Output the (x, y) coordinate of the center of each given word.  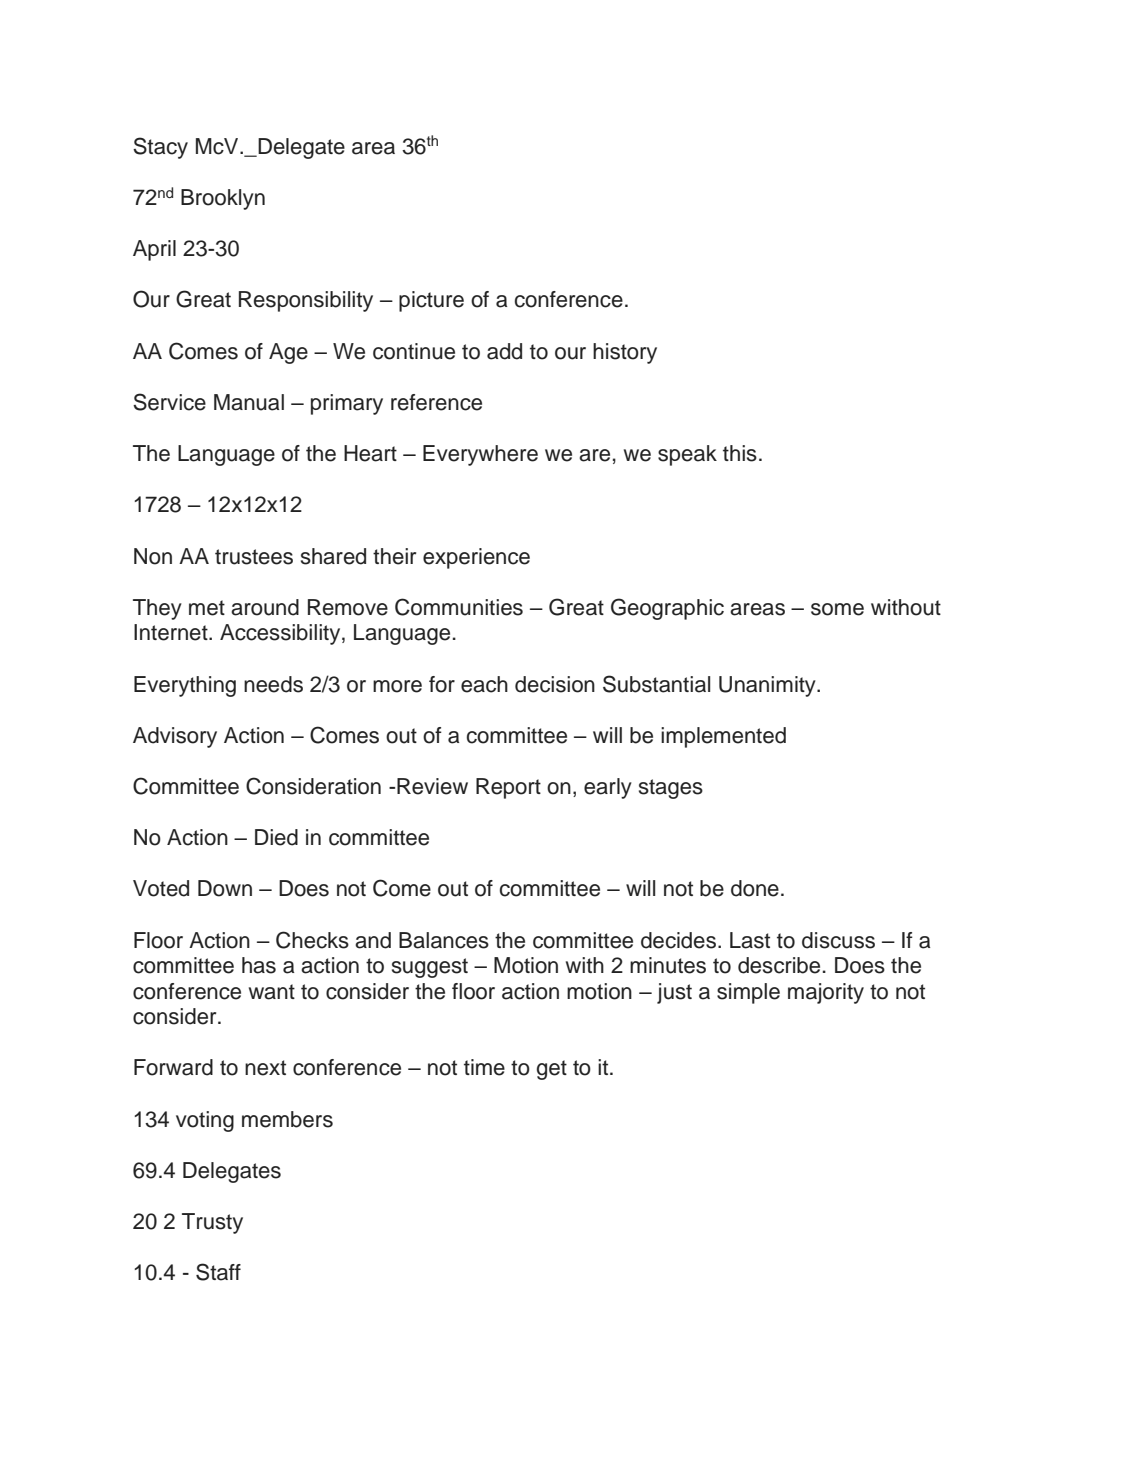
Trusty (212, 1223)
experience (476, 558)
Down (225, 888)
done (755, 888)
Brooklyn (223, 199)
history (625, 353)
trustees (254, 557)
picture (431, 301)
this (740, 453)
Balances (444, 940)
